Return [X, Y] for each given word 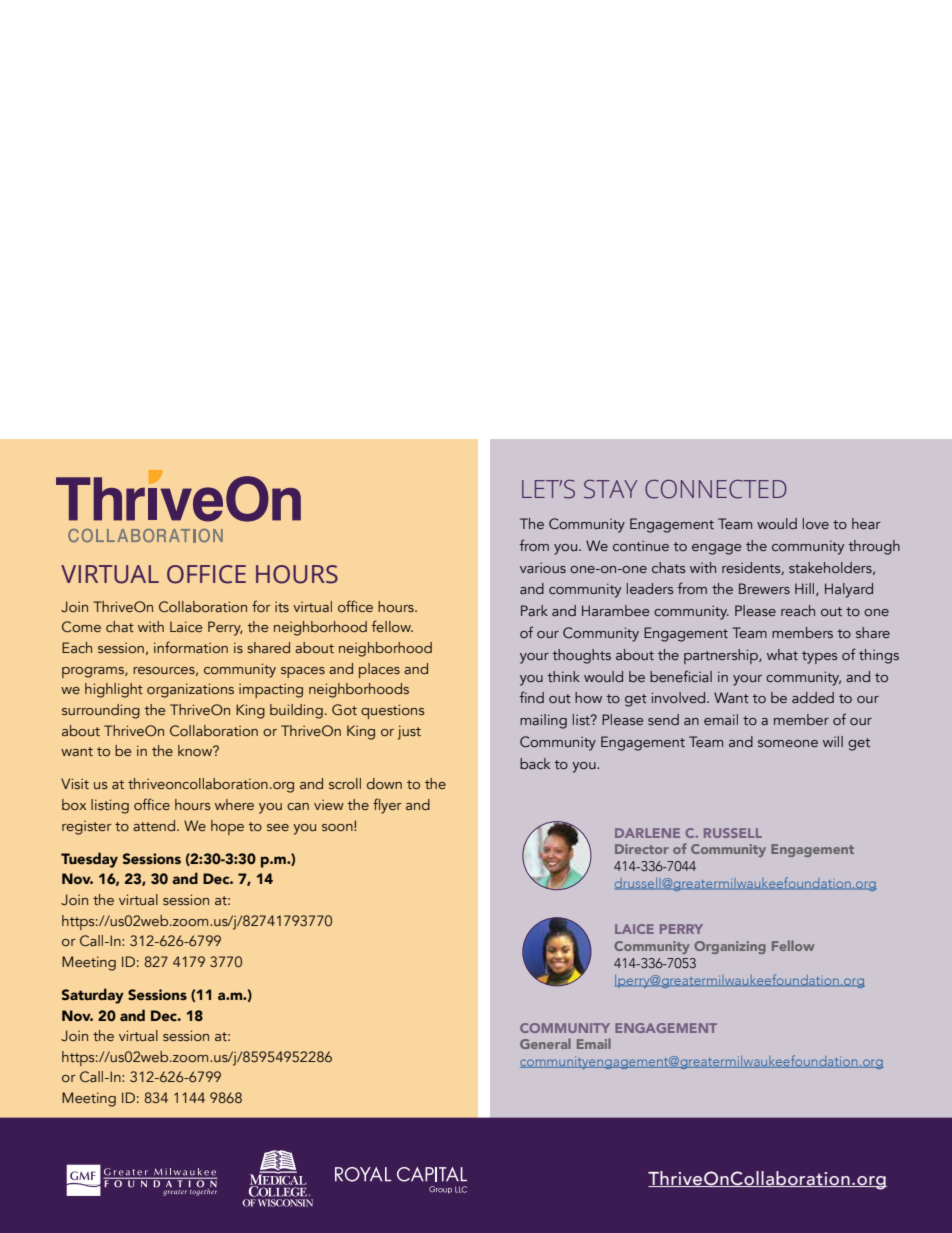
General [545, 1043]
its [282, 607]
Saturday [93, 996]
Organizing [730, 947]
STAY [610, 489]
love [816, 523]
